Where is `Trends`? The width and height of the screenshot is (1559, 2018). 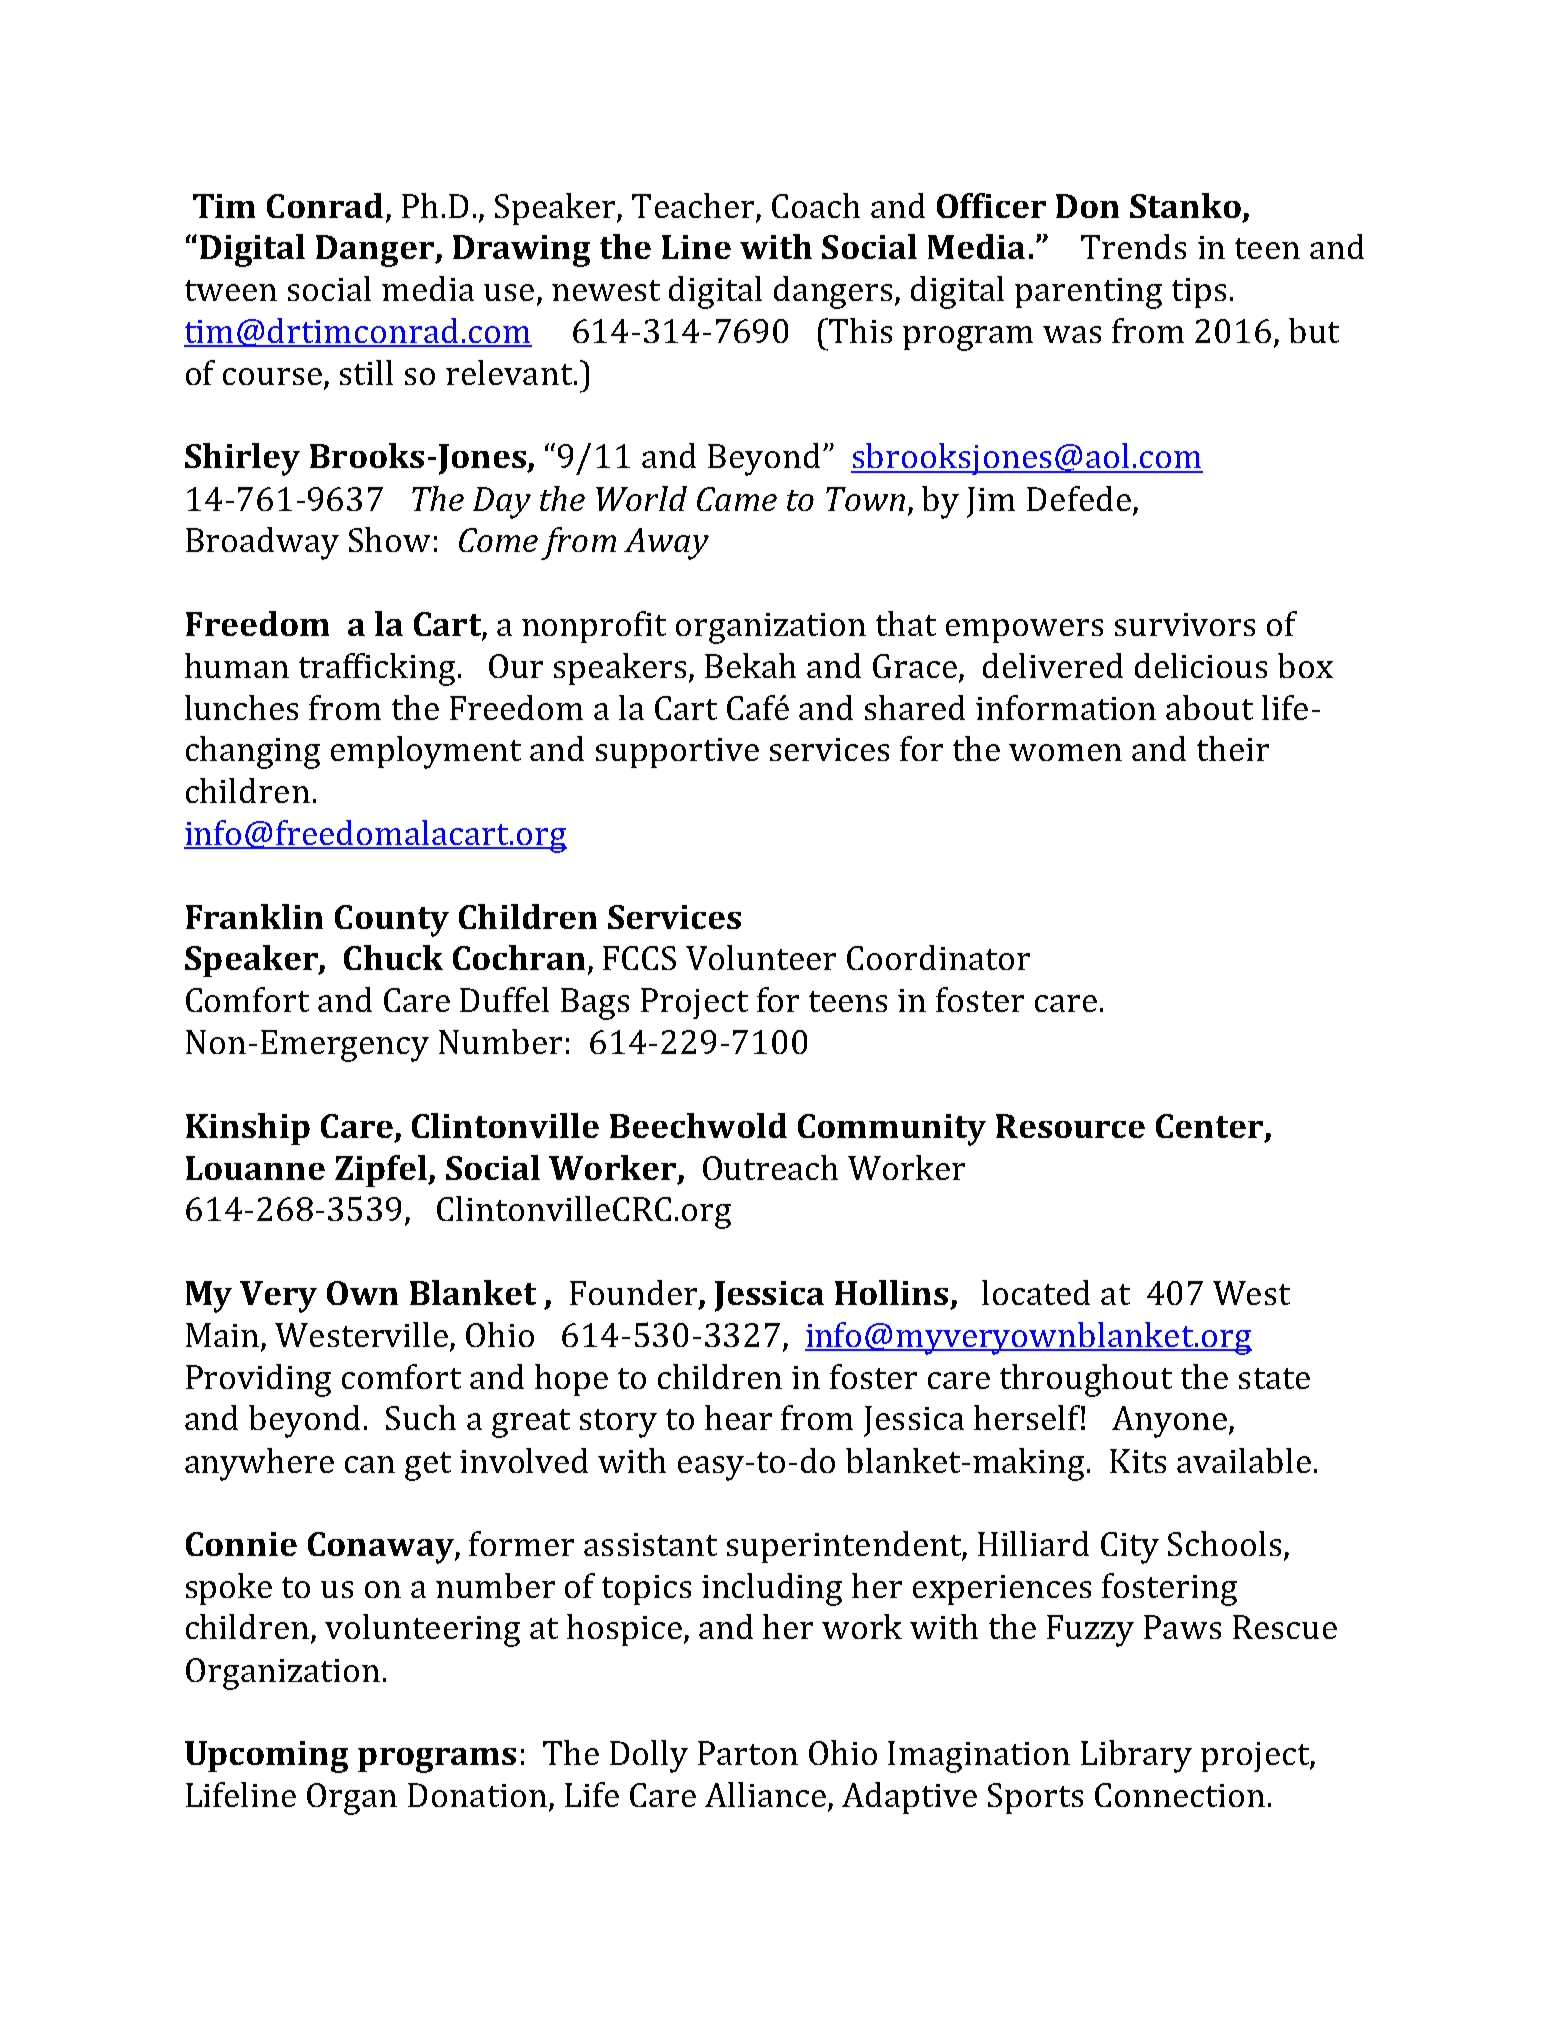
Trends is located at coordinates (1133, 246).
